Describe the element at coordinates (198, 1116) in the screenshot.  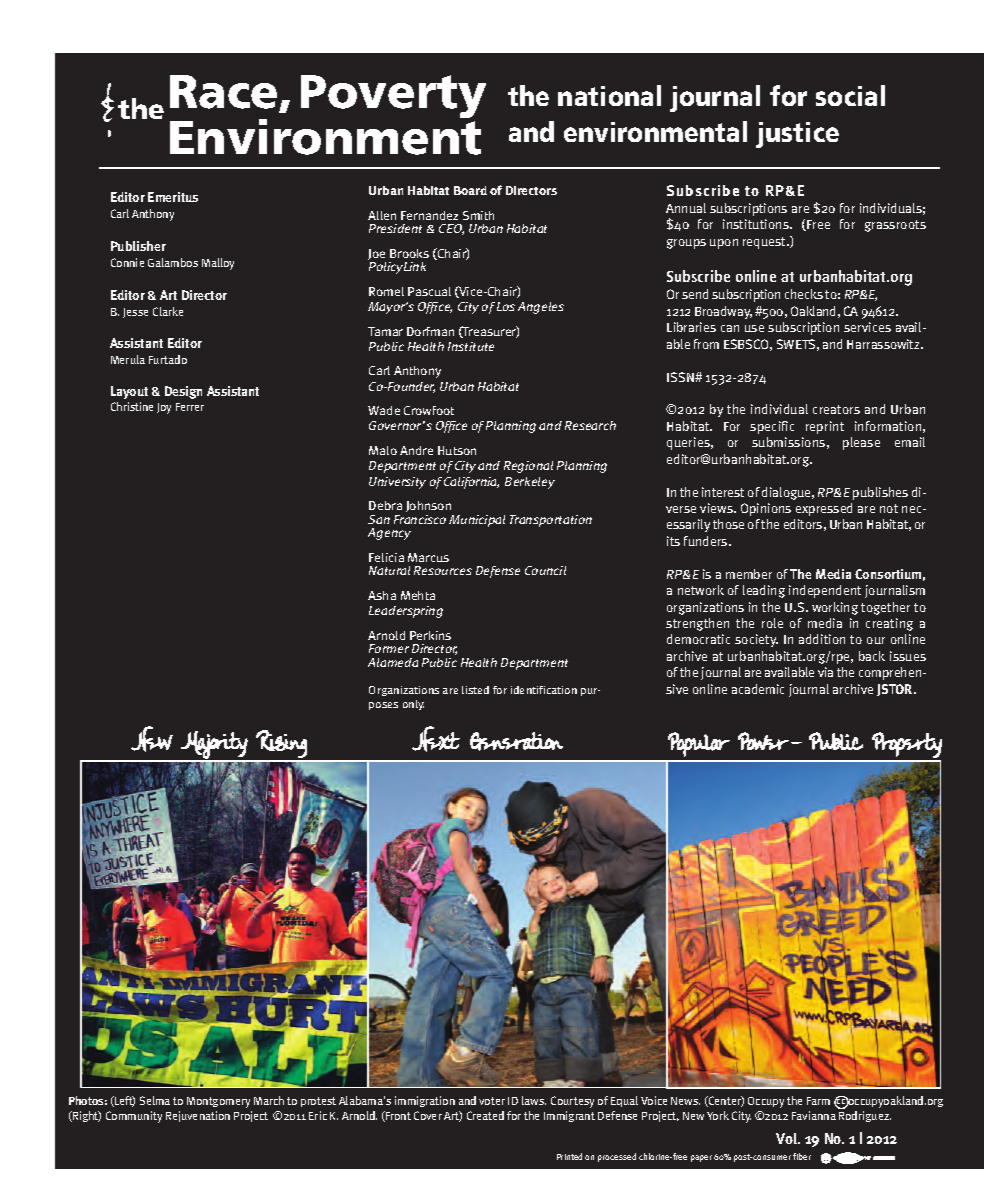
I see `Rejuvenation` at that location.
